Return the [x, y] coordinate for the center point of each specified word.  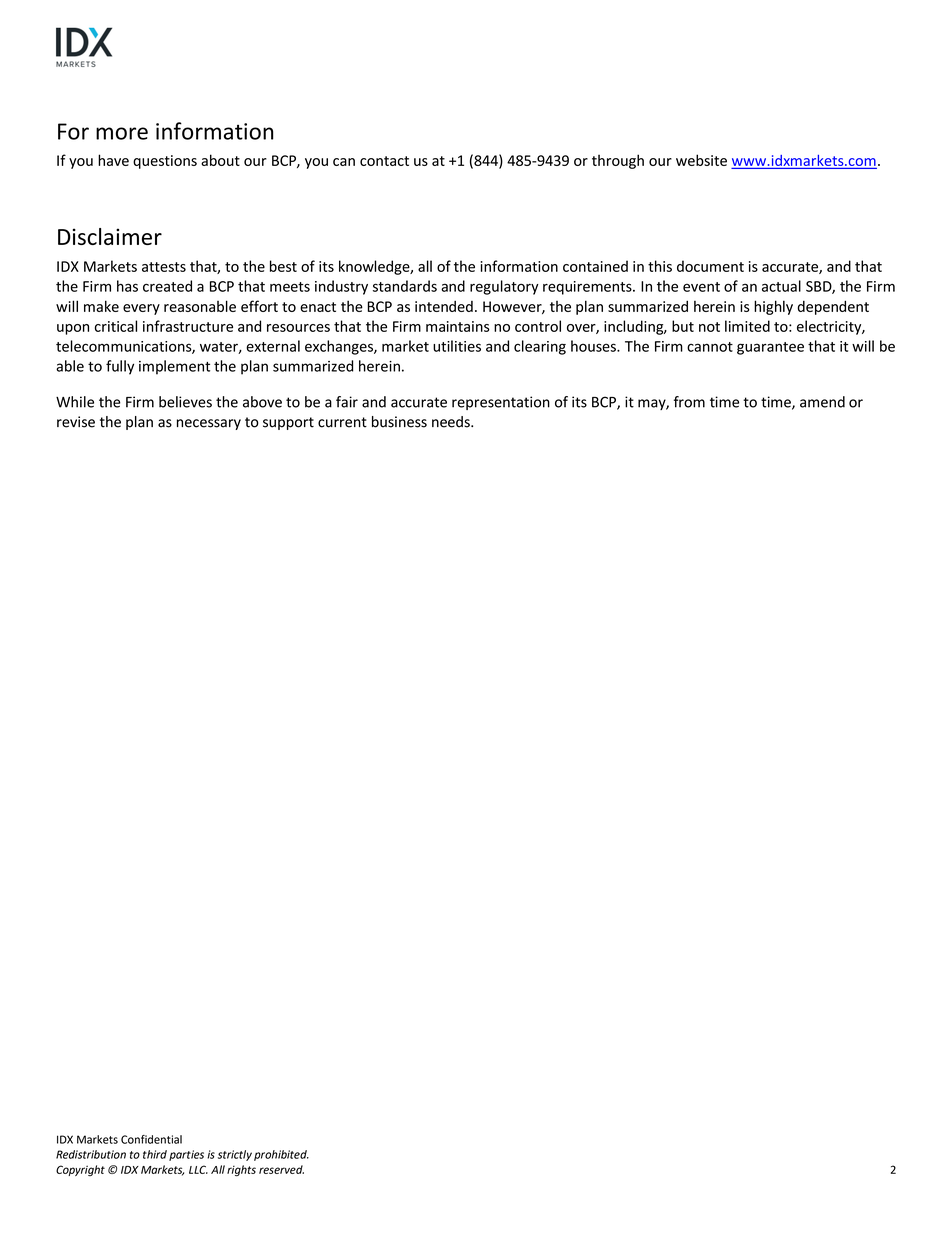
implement [174, 367]
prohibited [281, 1155]
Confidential [151, 1139]
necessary [209, 424]
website [701, 160]
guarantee [770, 348]
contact [384, 161]
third [155, 1154]
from [689, 402]
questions [165, 162]
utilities [457, 346]
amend [822, 402]
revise [76, 422]
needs [452, 422]
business [399, 422]
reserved [281, 1169]
